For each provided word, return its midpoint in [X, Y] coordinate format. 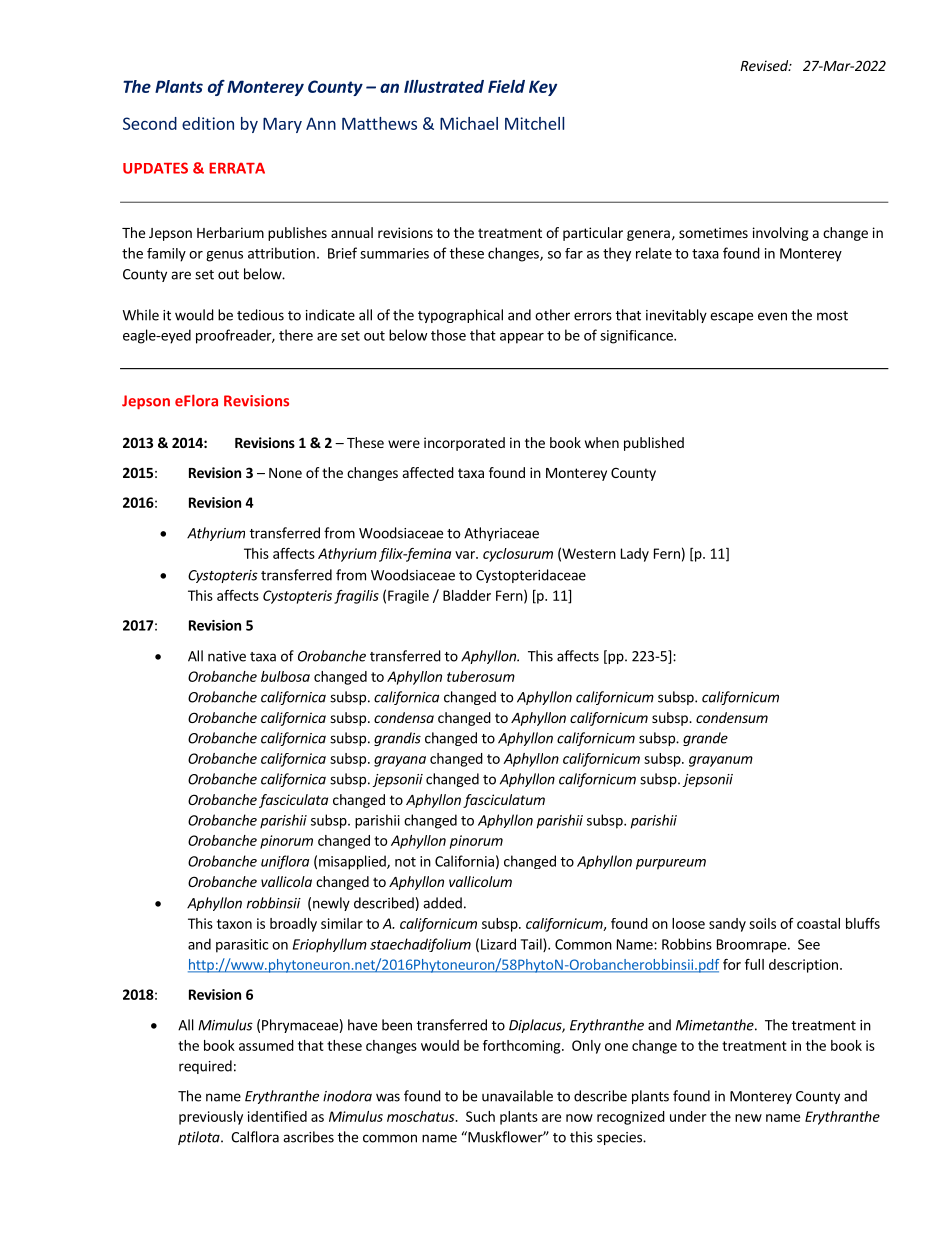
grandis [397, 739]
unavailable [517, 1096]
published [654, 444]
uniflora [285, 862]
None [285, 473]
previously [211, 1118]
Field [506, 86]
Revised [765, 65]
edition [208, 123]
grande [705, 739]
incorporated [464, 444]
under [688, 1116]
